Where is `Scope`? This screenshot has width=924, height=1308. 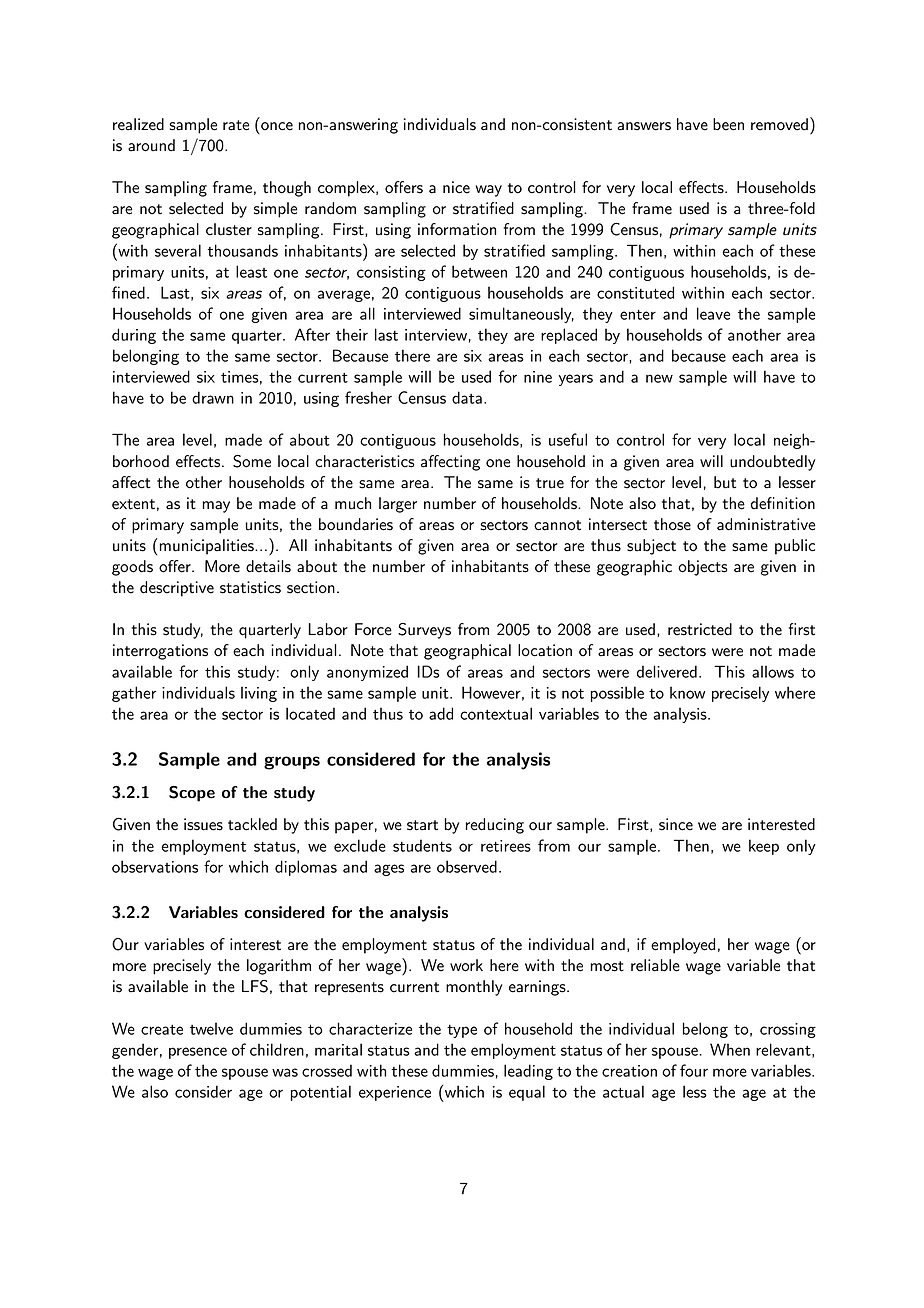 Scope is located at coordinates (192, 794).
